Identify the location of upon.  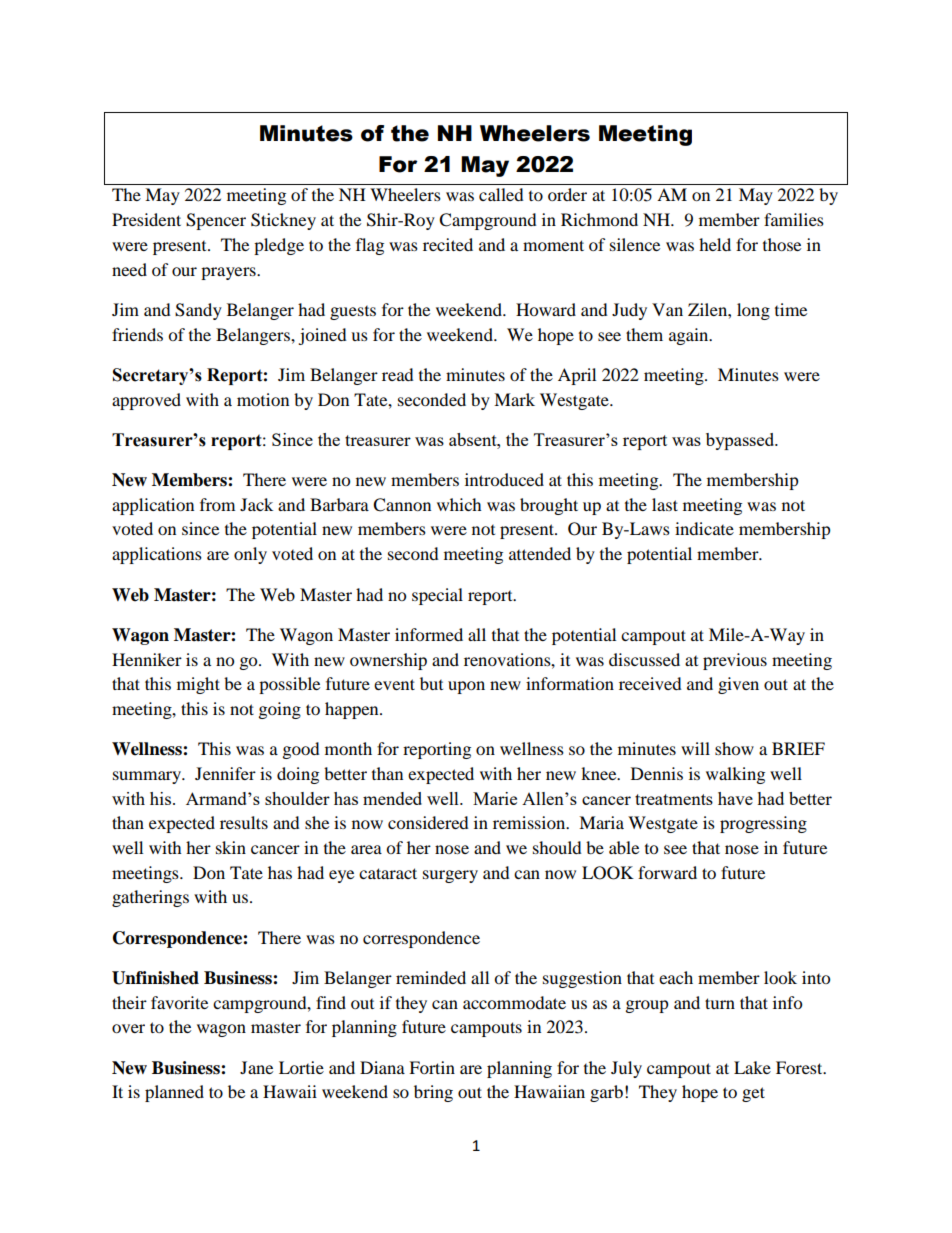
(466, 687).
